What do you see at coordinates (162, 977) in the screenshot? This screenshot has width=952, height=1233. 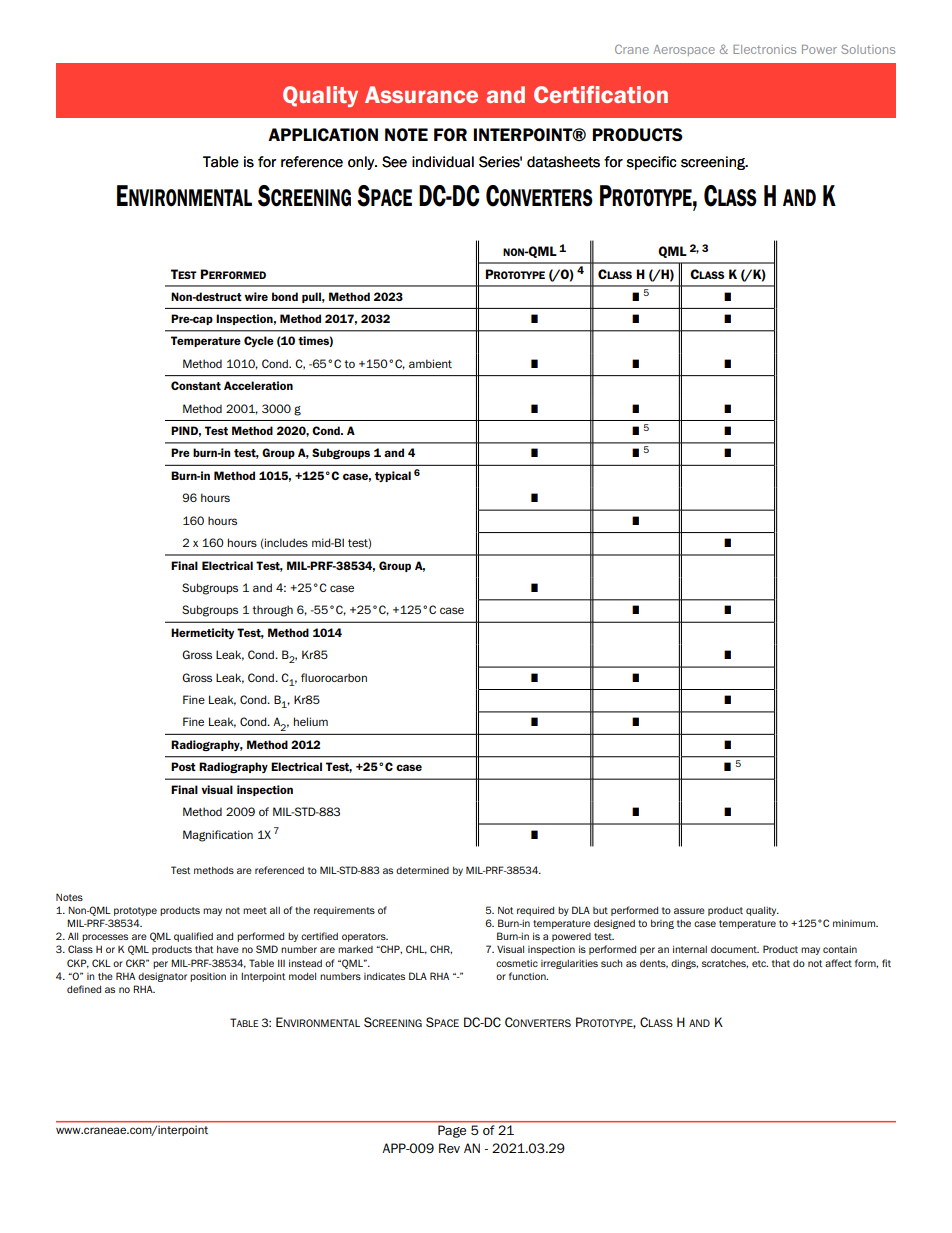 I see `designator` at bounding box center [162, 977].
